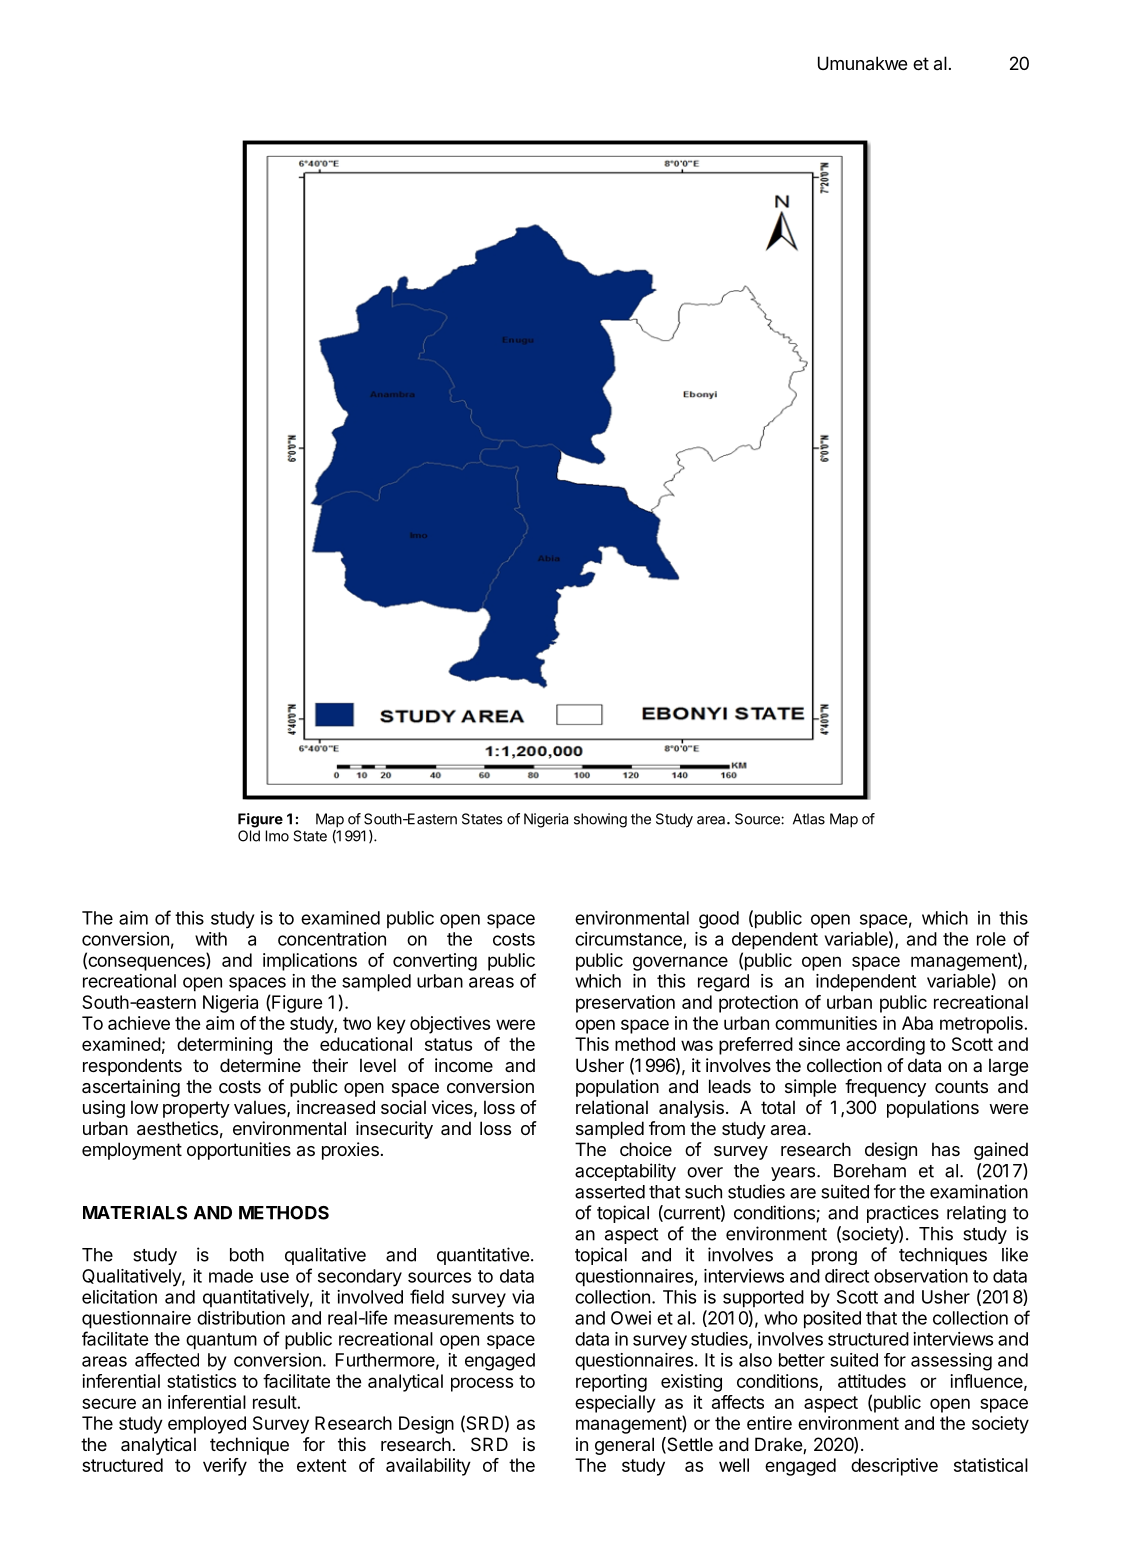  I want to click on via, so click(523, 1297).
